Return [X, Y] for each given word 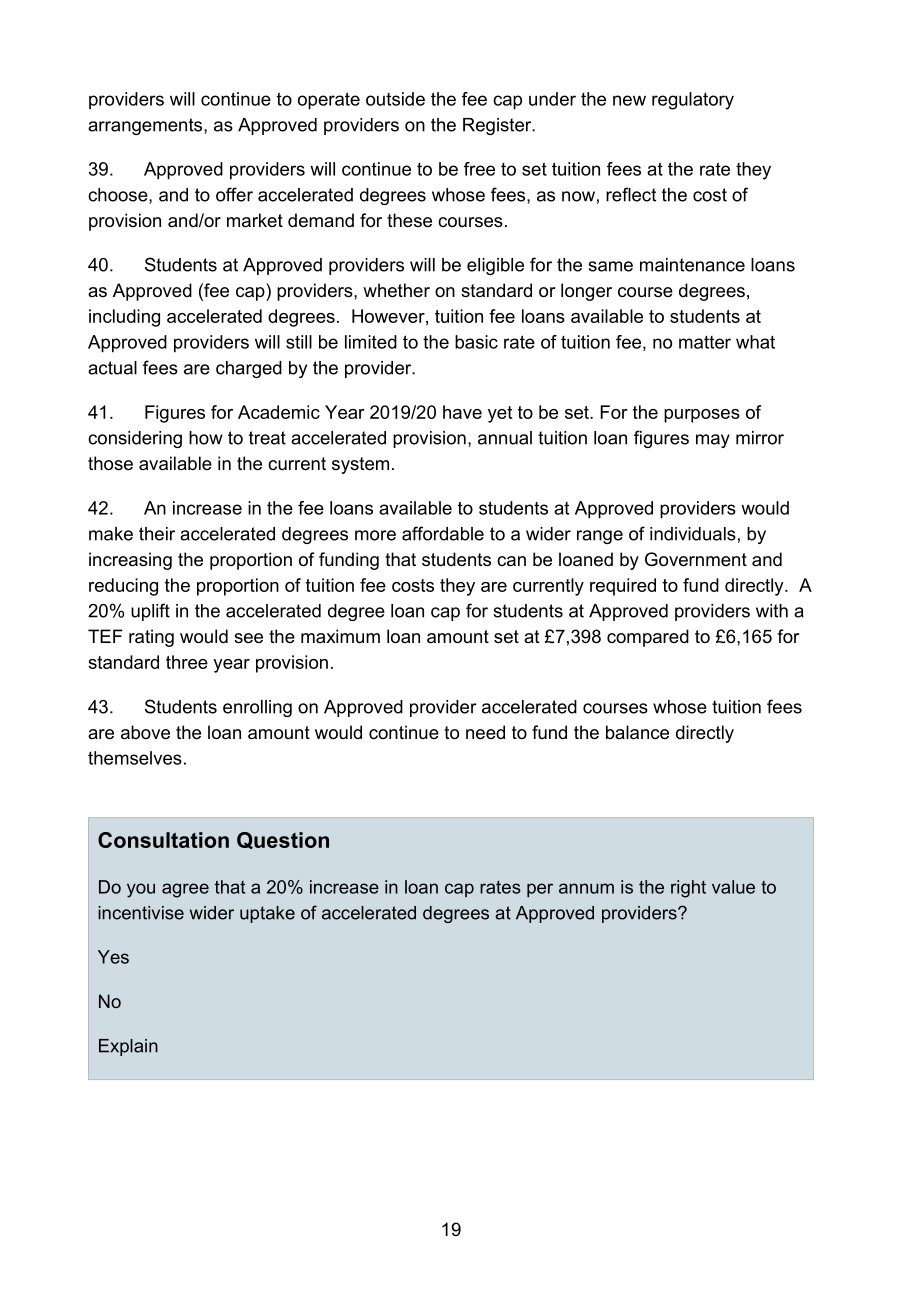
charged [249, 369]
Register [498, 126]
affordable [443, 533]
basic [476, 342]
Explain [128, 1047]
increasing [130, 561]
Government [696, 559]
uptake [267, 914]
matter [705, 342]
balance [637, 732]
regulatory [693, 101]
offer [234, 194]
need [485, 732]
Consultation [163, 840]
